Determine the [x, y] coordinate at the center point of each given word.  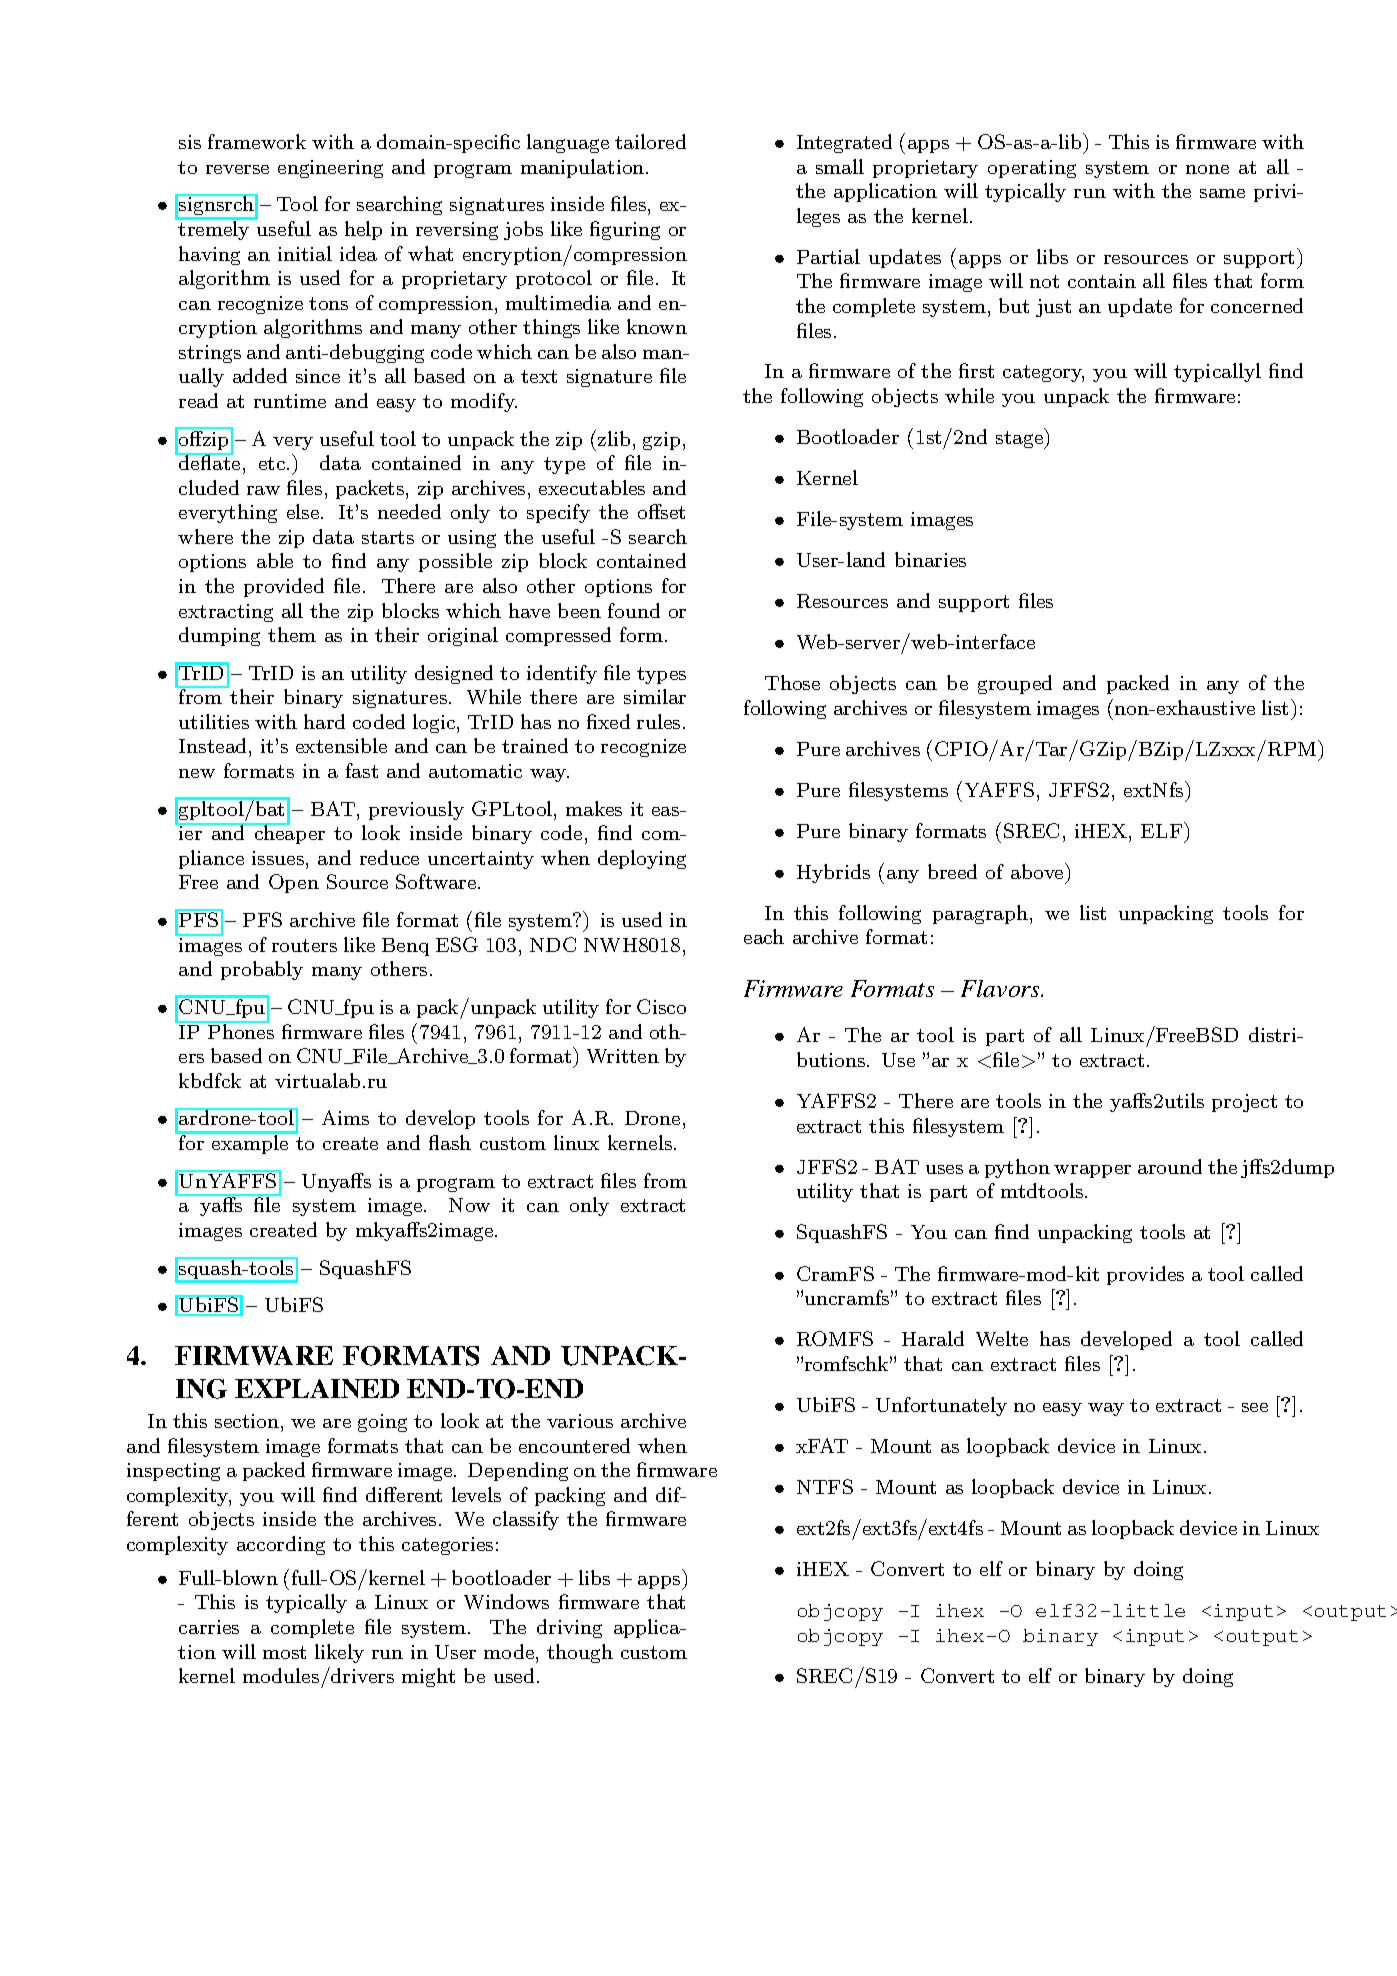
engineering [330, 169]
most [284, 1652]
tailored [650, 141]
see [1255, 1407]
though [580, 1653]
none [1207, 169]
